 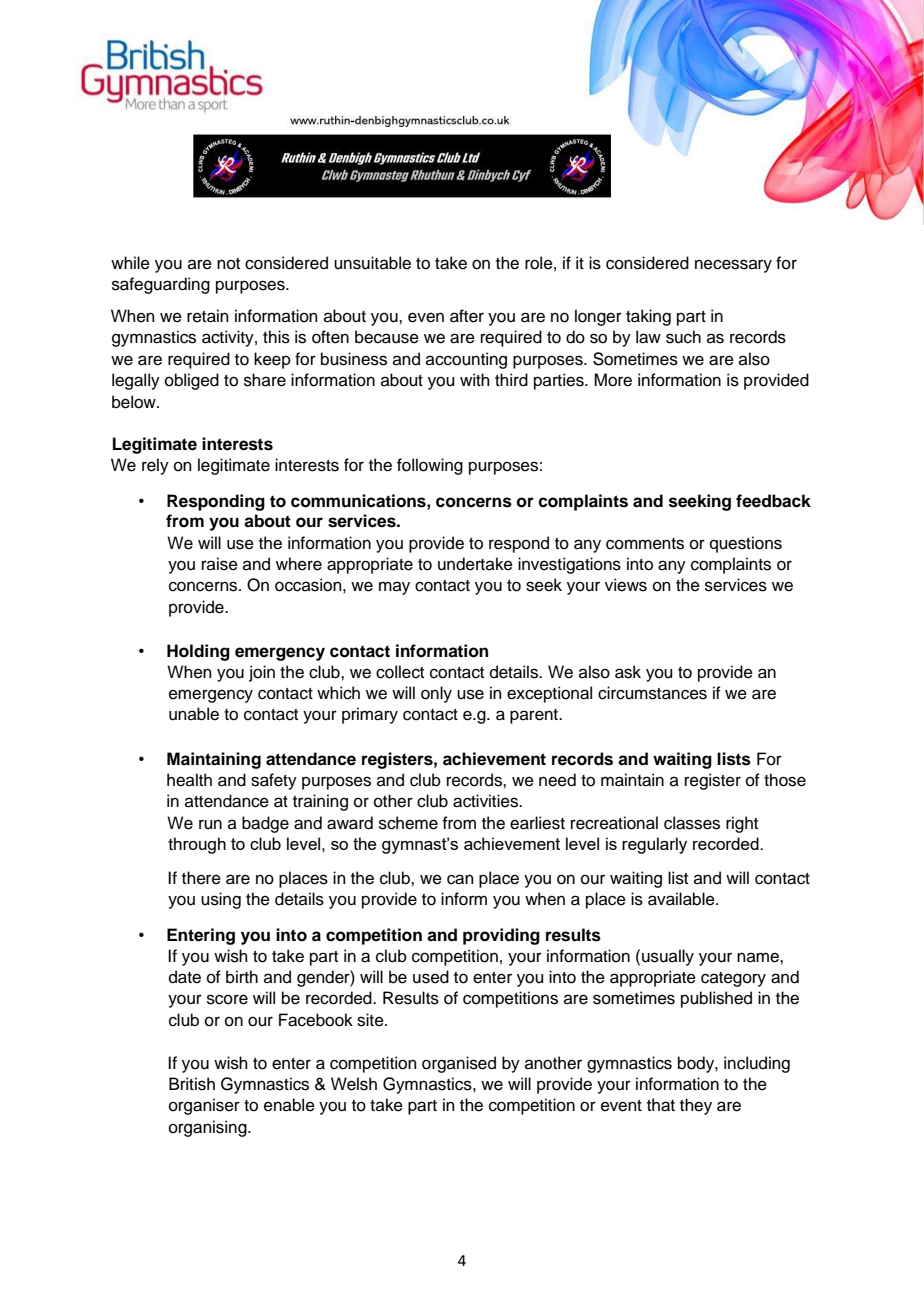 What do you see at coordinates (394, 588) in the document?
I see `may` at bounding box center [394, 588].
